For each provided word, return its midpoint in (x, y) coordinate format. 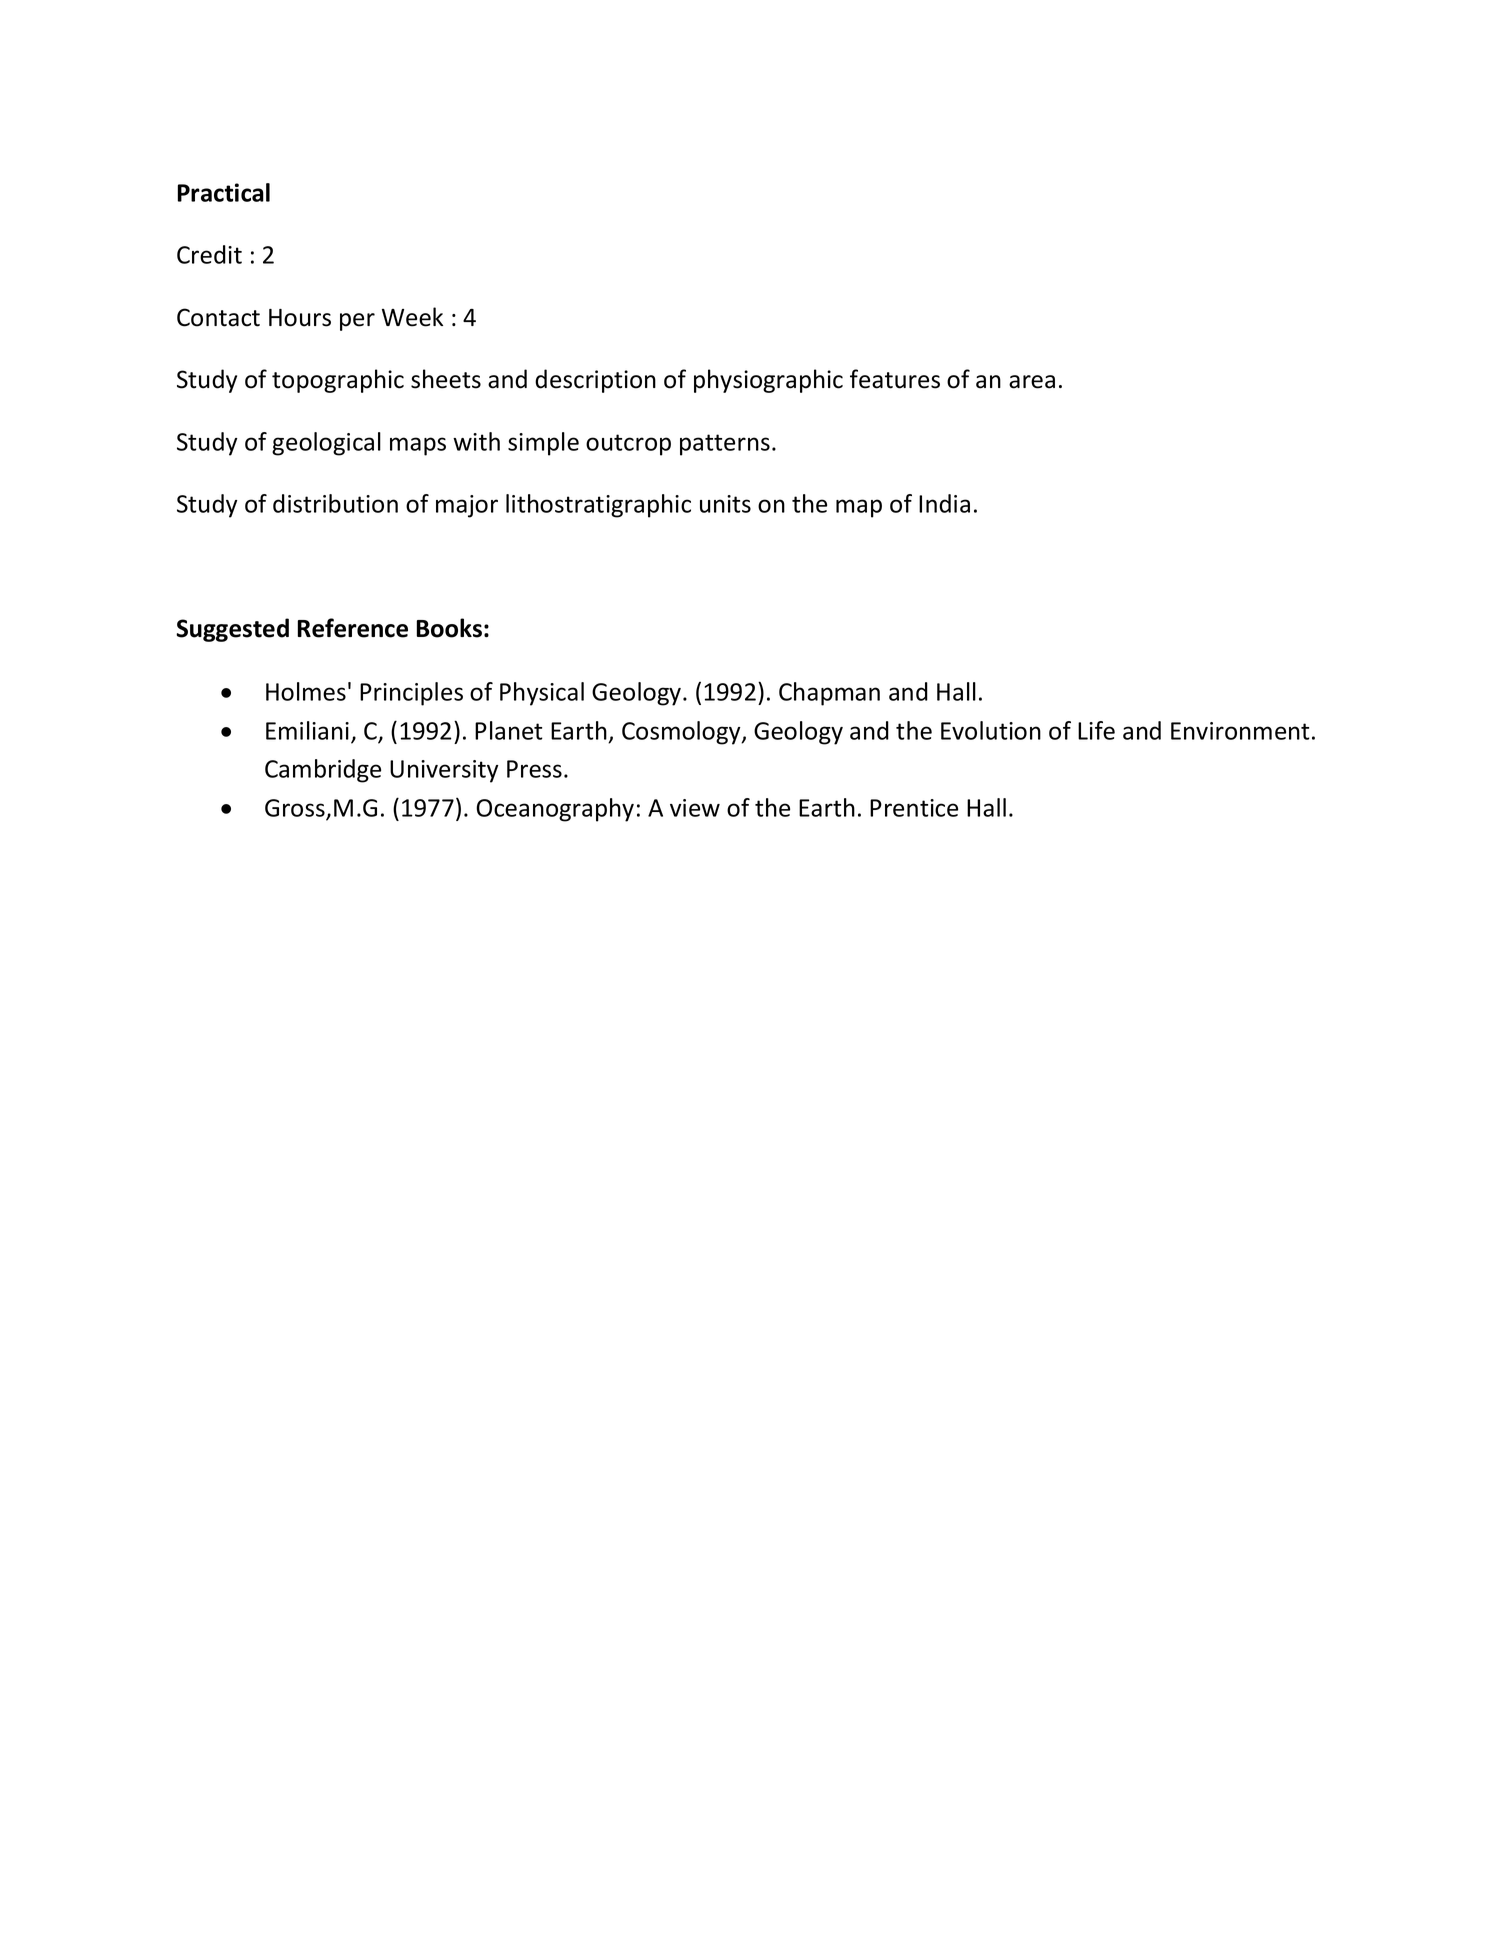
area (1032, 382)
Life (1096, 730)
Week (412, 317)
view (695, 808)
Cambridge (323, 771)
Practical (224, 192)
